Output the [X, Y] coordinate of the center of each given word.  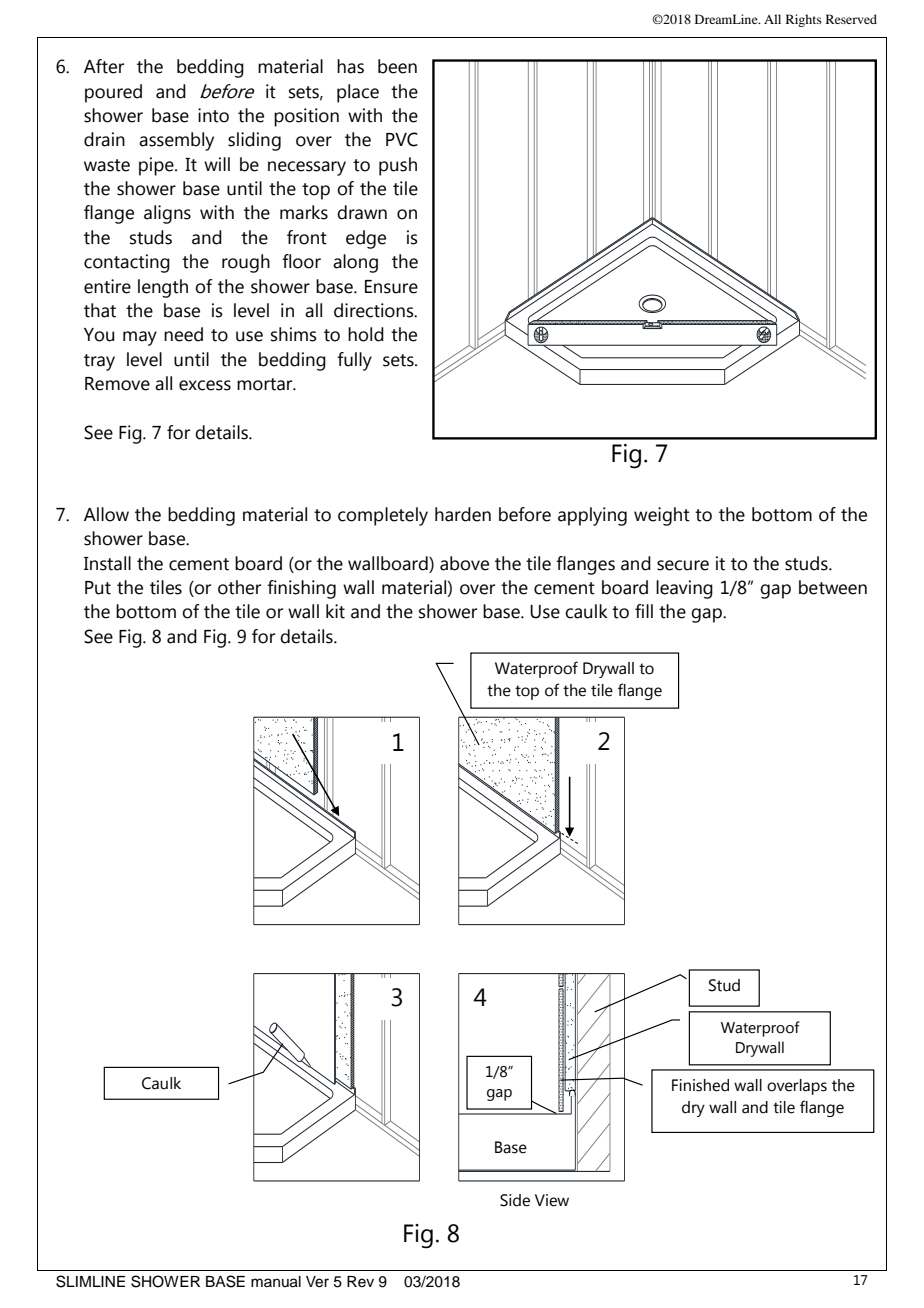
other [239, 587]
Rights [804, 20]
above [464, 563]
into [213, 115]
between [833, 587]
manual [276, 1282]
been [397, 66]
